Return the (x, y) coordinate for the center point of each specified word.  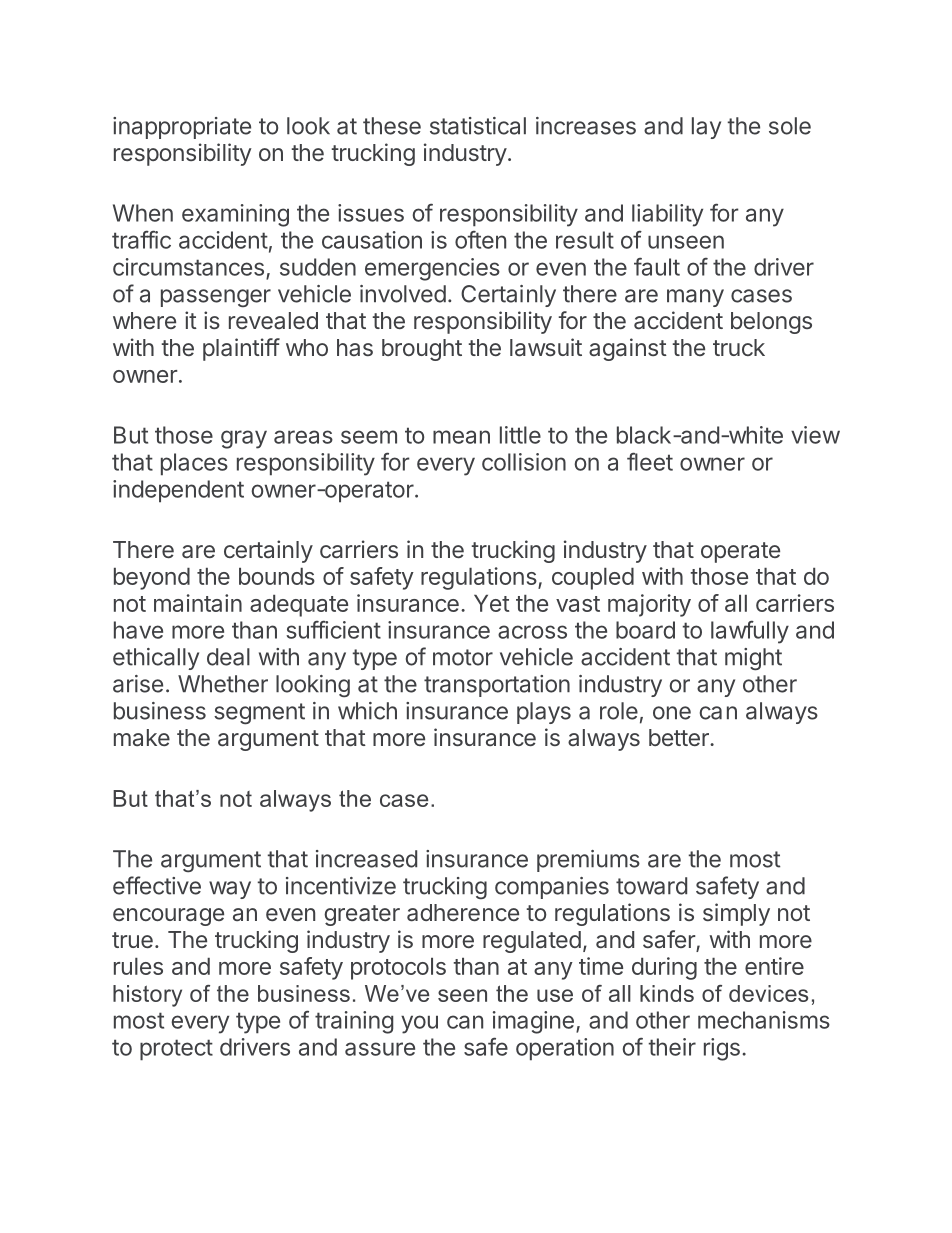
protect (176, 1050)
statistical (478, 126)
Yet (491, 603)
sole (790, 126)
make (142, 737)
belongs (771, 323)
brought (422, 350)
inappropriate (182, 128)
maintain (198, 603)
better (680, 737)
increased (366, 859)
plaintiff (241, 349)
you (419, 1024)
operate (740, 552)
